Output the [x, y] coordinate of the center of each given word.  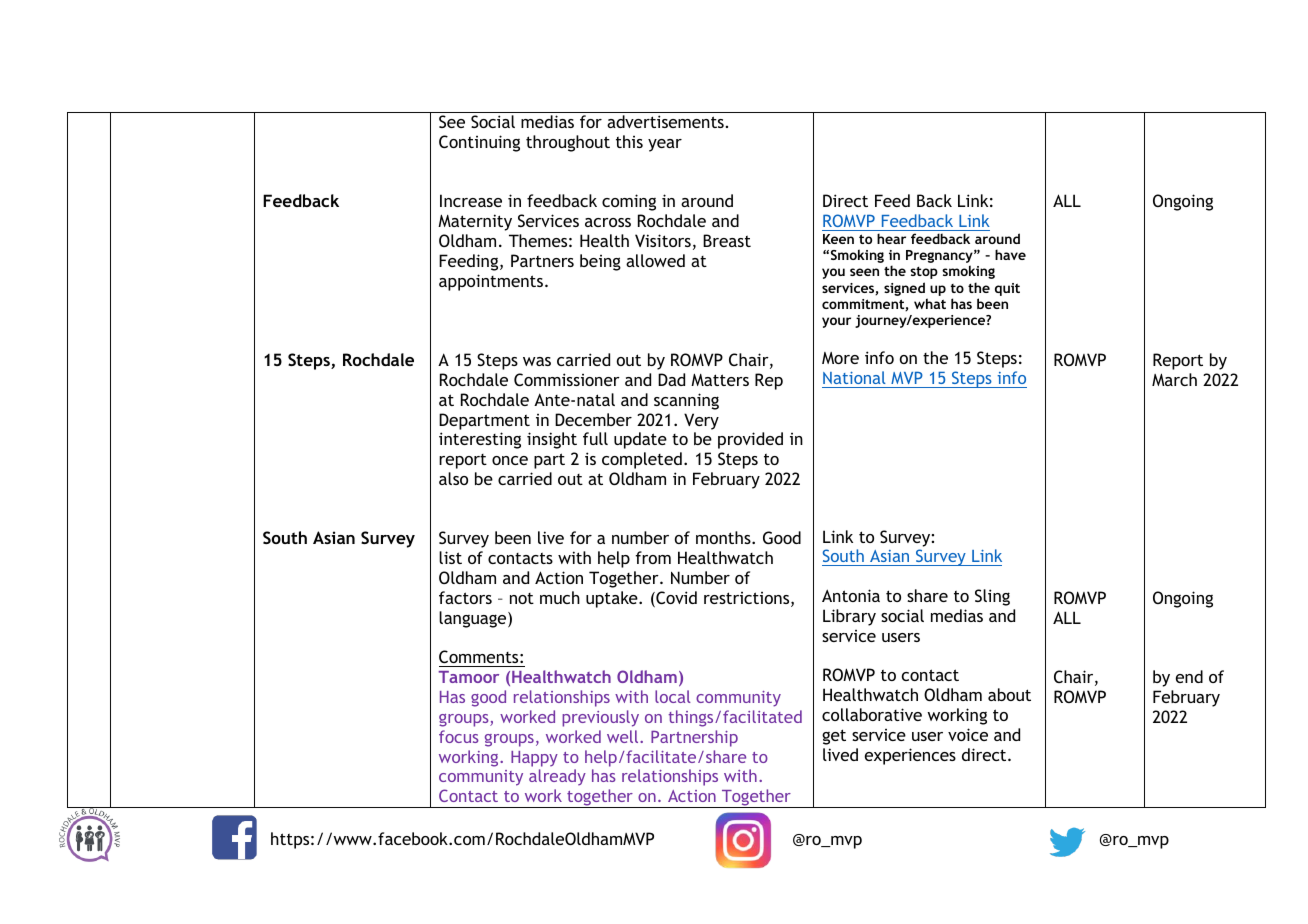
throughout [568, 143]
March [1174, 379]
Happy [534, 759]
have [1010, 254]
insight [552, 440]
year [665, 145]
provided [750, 440]
